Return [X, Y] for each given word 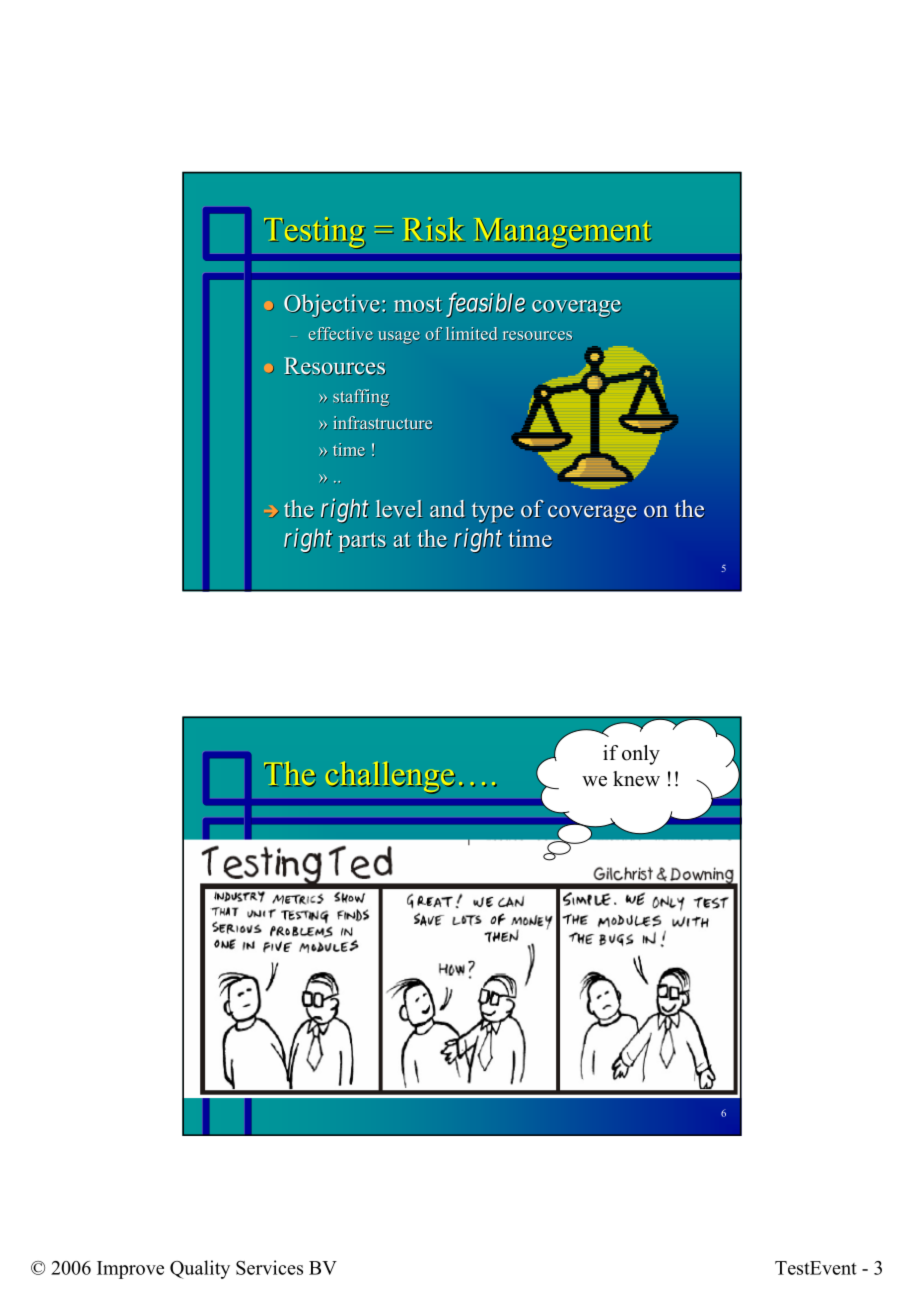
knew [636, 779]
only [641, 755]
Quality [200, 1269]
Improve [130, 1270]
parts [362, 542]
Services [269, 1267]
